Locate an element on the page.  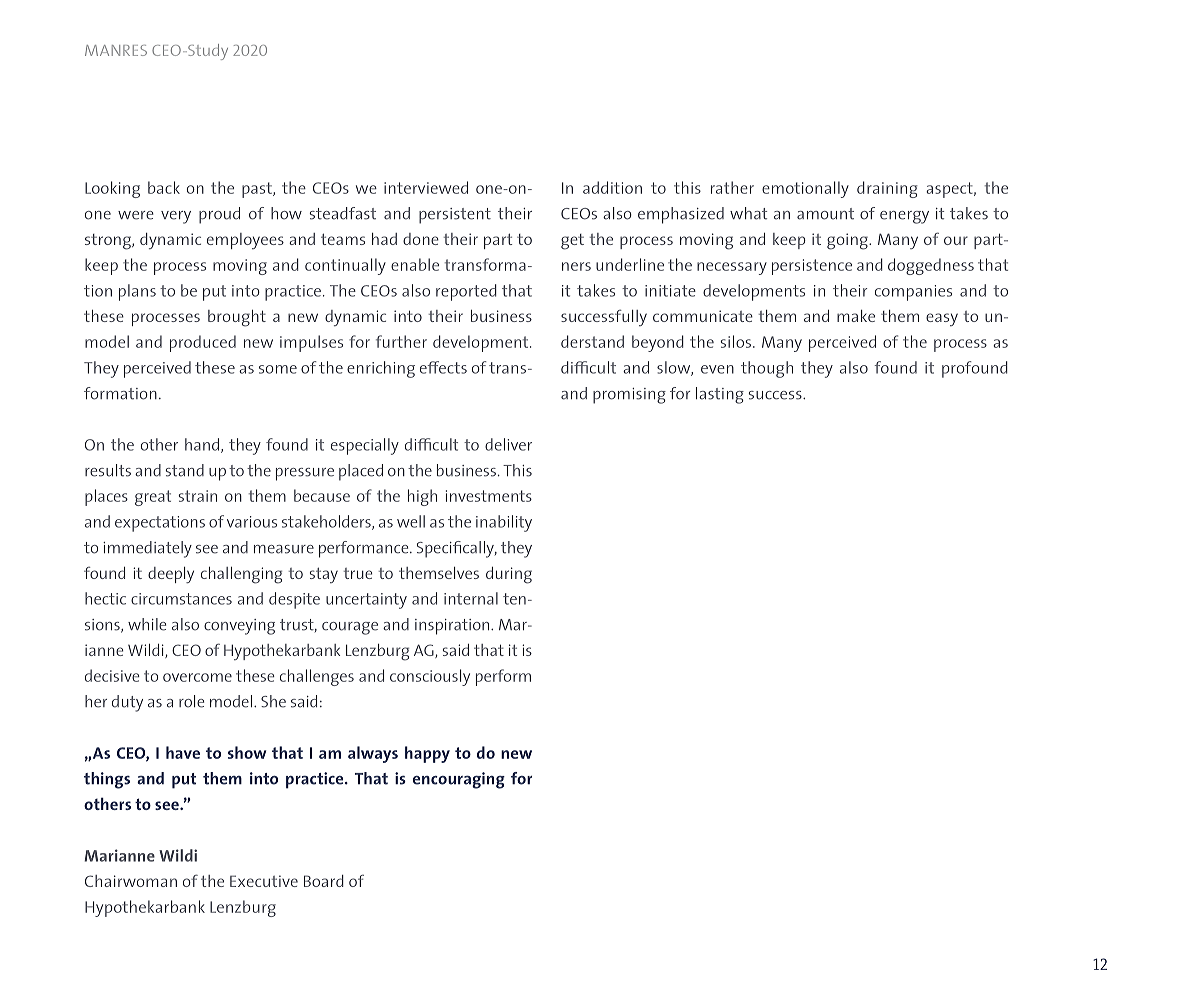
proud is located at coordinates (219, 215).
